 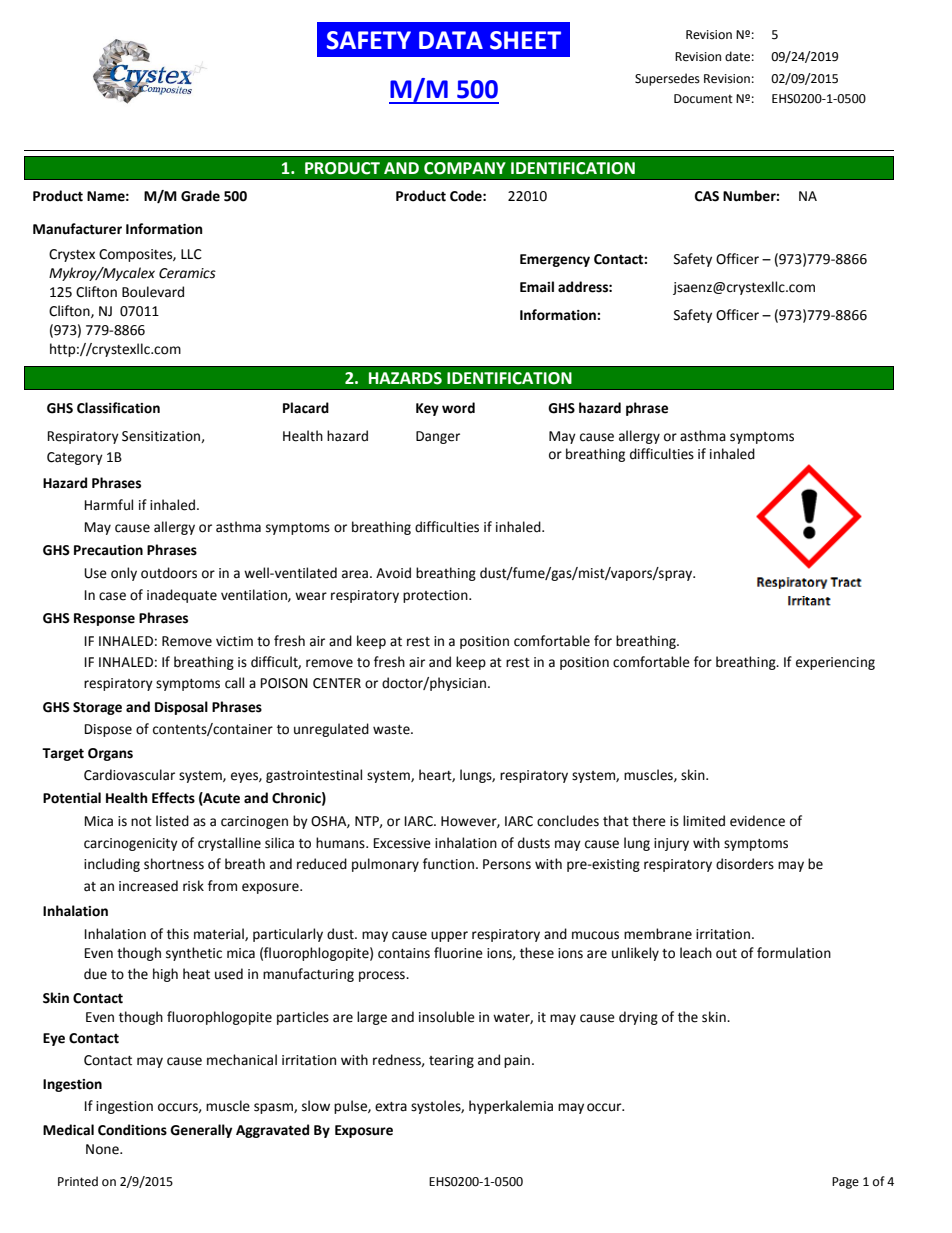 What do you see at coordinates (182, 596) in the document?
I see `inadequate` at bounding box center [182, 596].
